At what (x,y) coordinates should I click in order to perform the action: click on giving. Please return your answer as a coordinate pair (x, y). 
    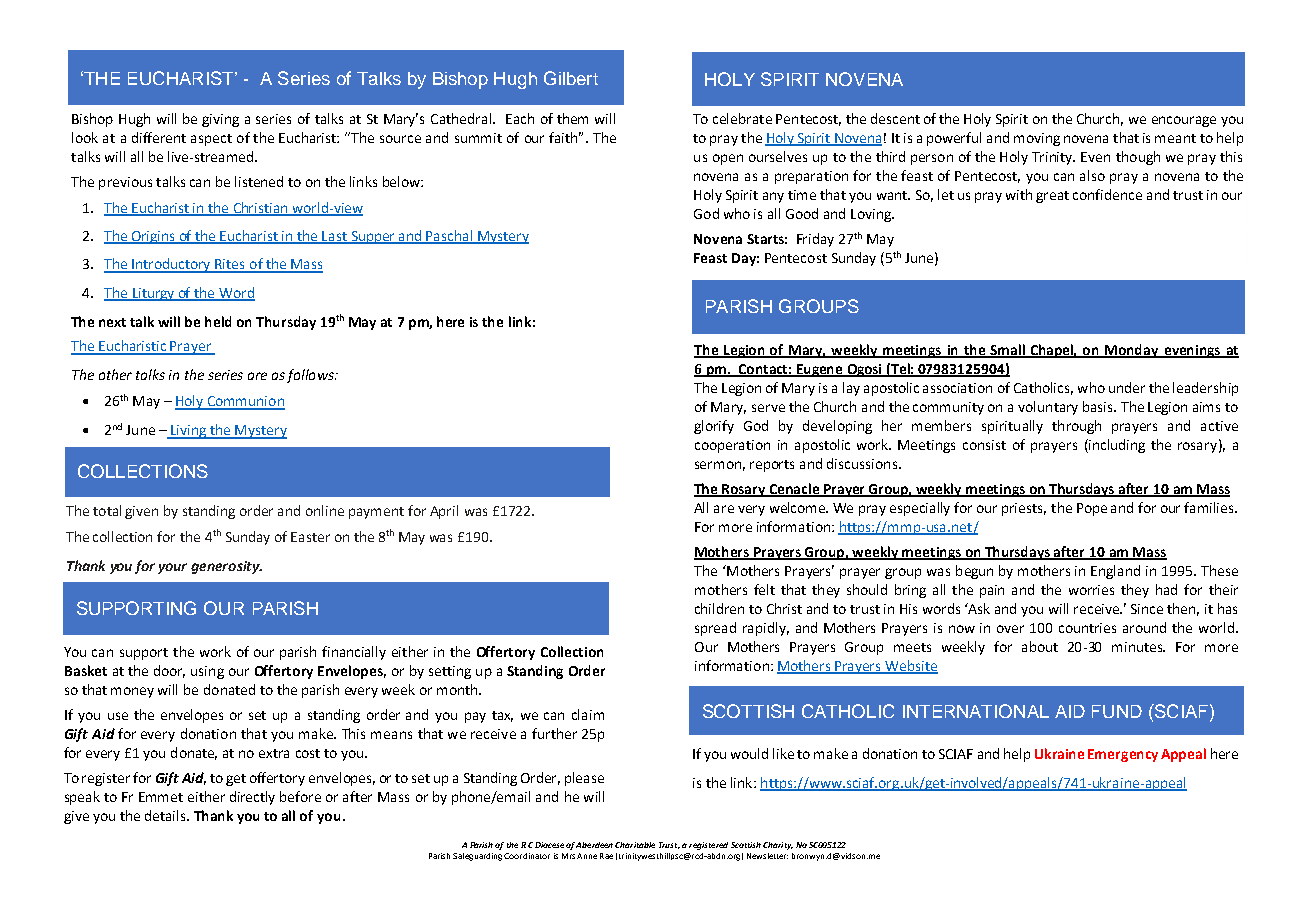
    Looking at the image, I should click on (220, 120).
